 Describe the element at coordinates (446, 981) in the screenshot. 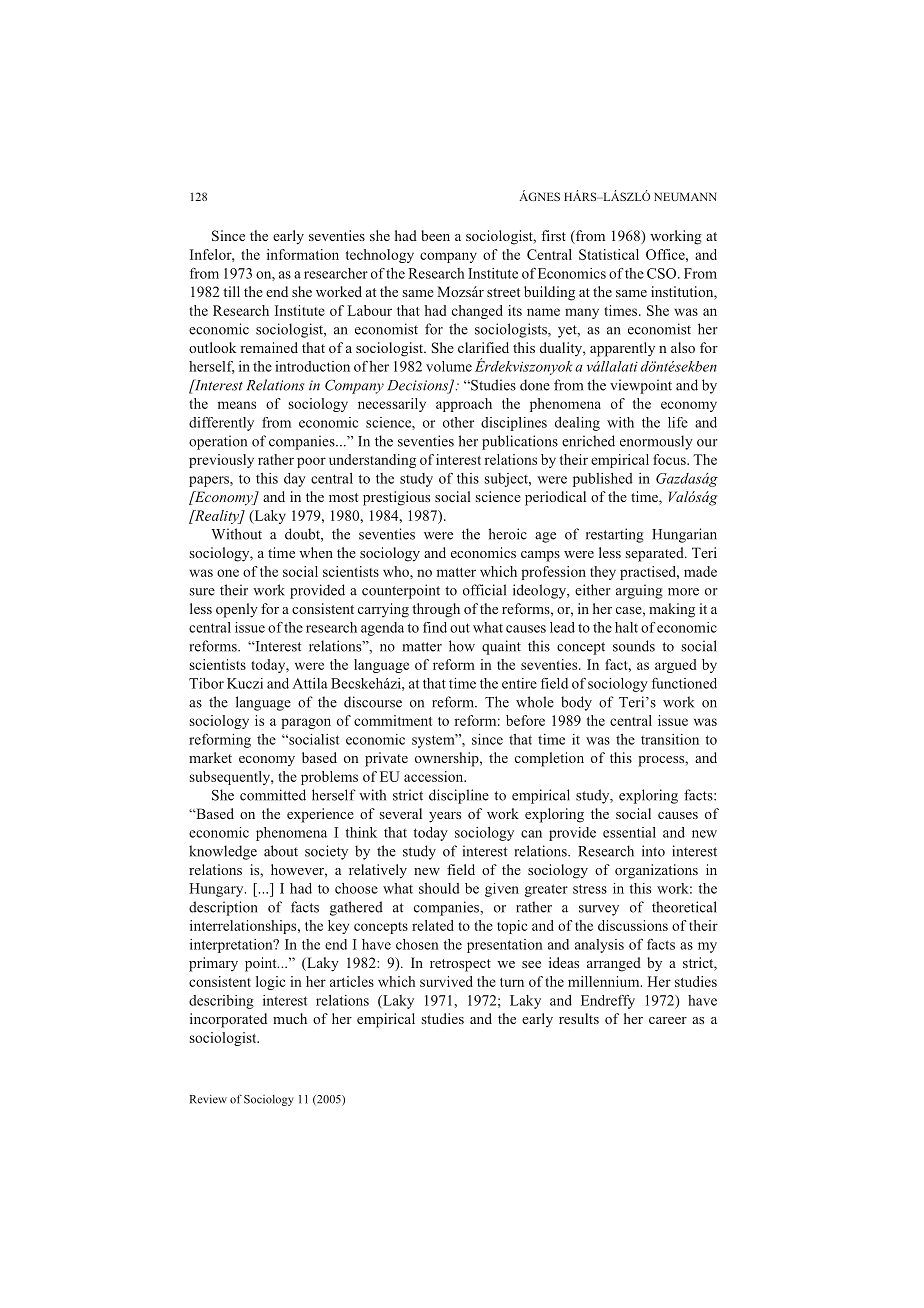

I see `survived` at that location.
